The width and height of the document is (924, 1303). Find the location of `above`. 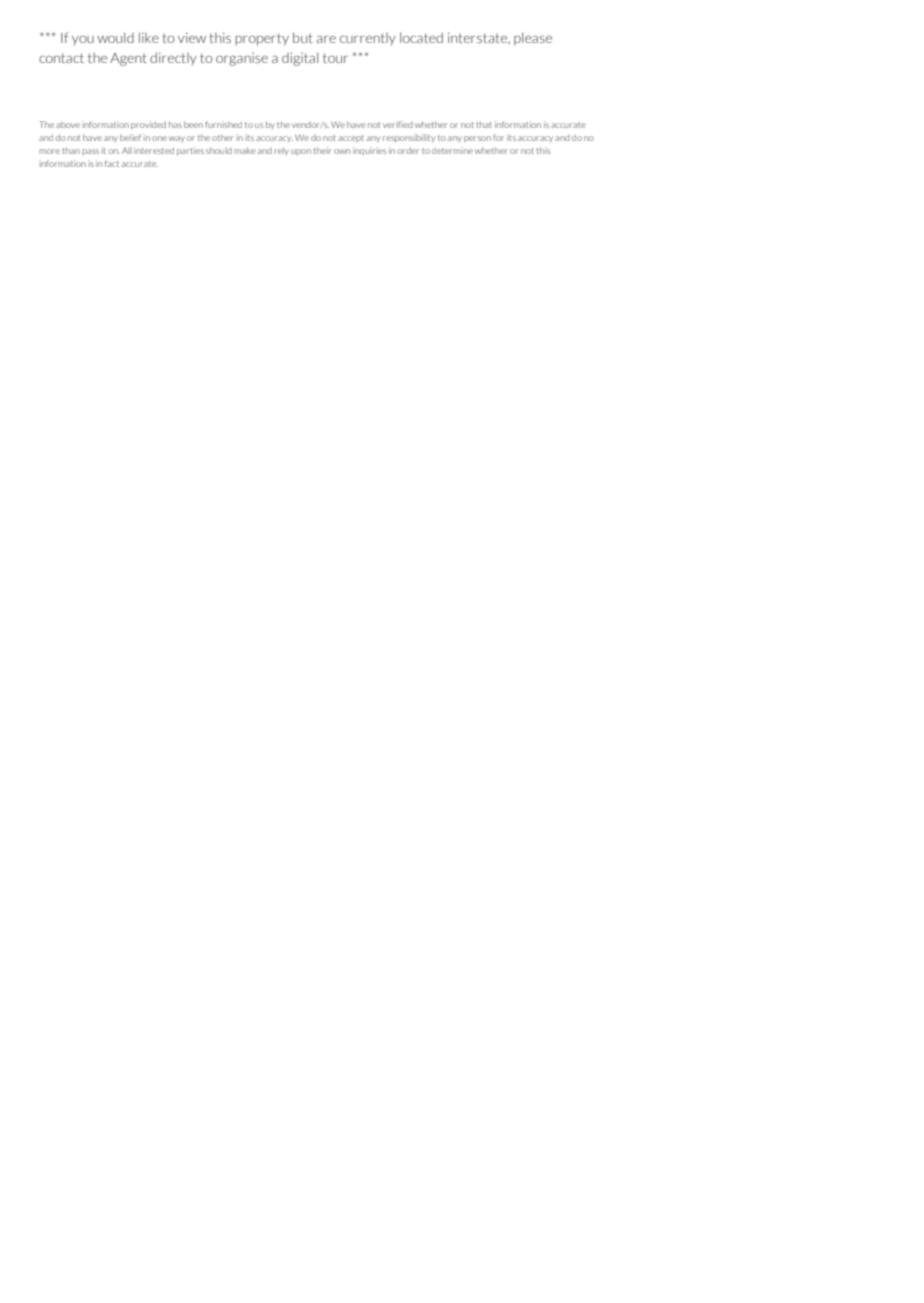

above is located at coordinates (68, 124).
